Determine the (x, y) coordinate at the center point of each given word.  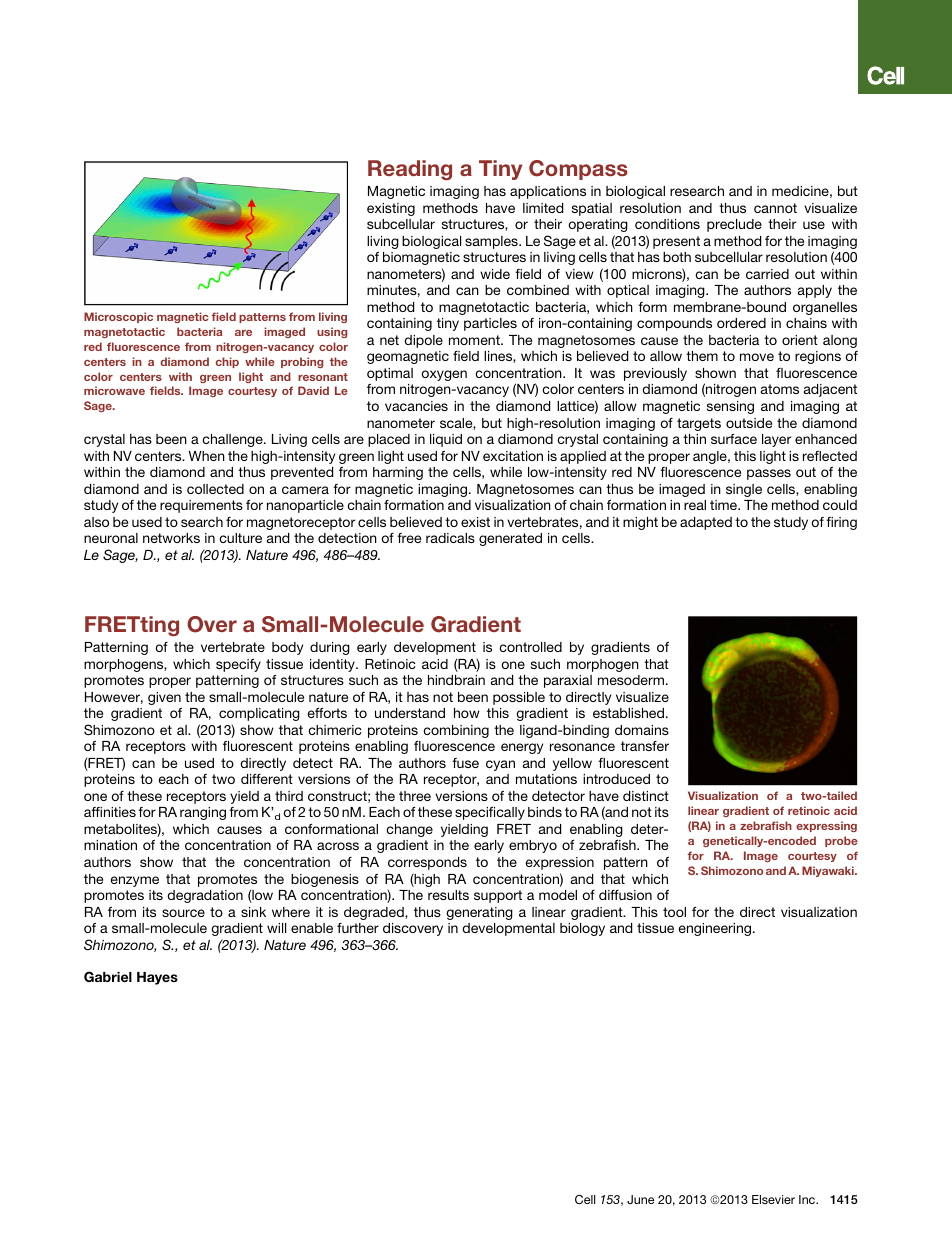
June (640, 1199)
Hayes (157, 978)
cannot (775, 208)
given (164, 698)
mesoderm (631, 680)
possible (519, 698)
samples (492, 242)
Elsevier (773, 1199)
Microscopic (118, 317)
